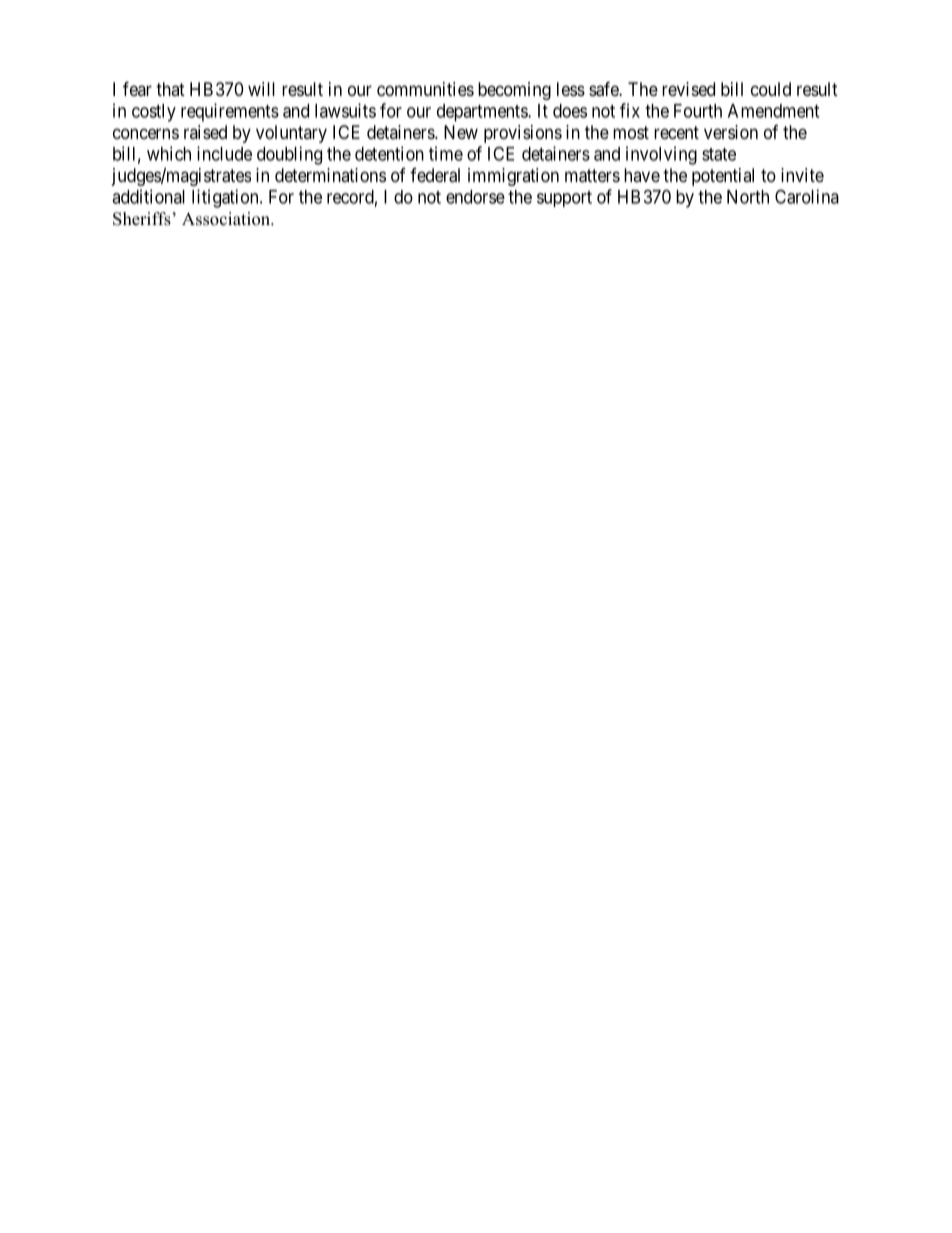  What do you see at coordinates (261, 89) in the document?
I see `will` at bounding box center [261, 89].
